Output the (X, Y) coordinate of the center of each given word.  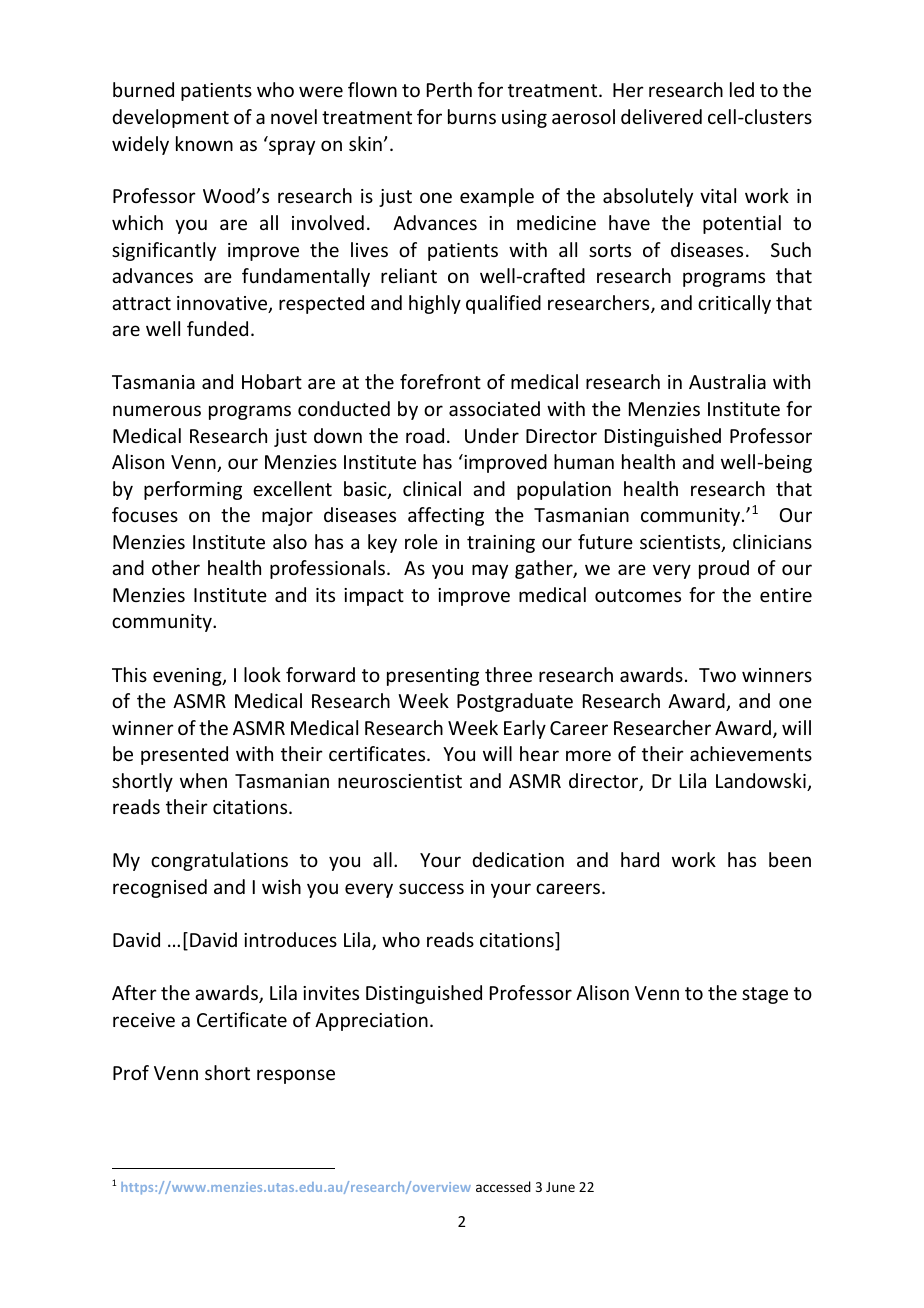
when (203, 780)
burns (472, 116)
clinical (432, 488)
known (204, 143)
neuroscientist (400, 781)
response (296, 1076)
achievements (751, 753)
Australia (727, 381)
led (742, 89)
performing (193, 490)
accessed (503, 1186)
